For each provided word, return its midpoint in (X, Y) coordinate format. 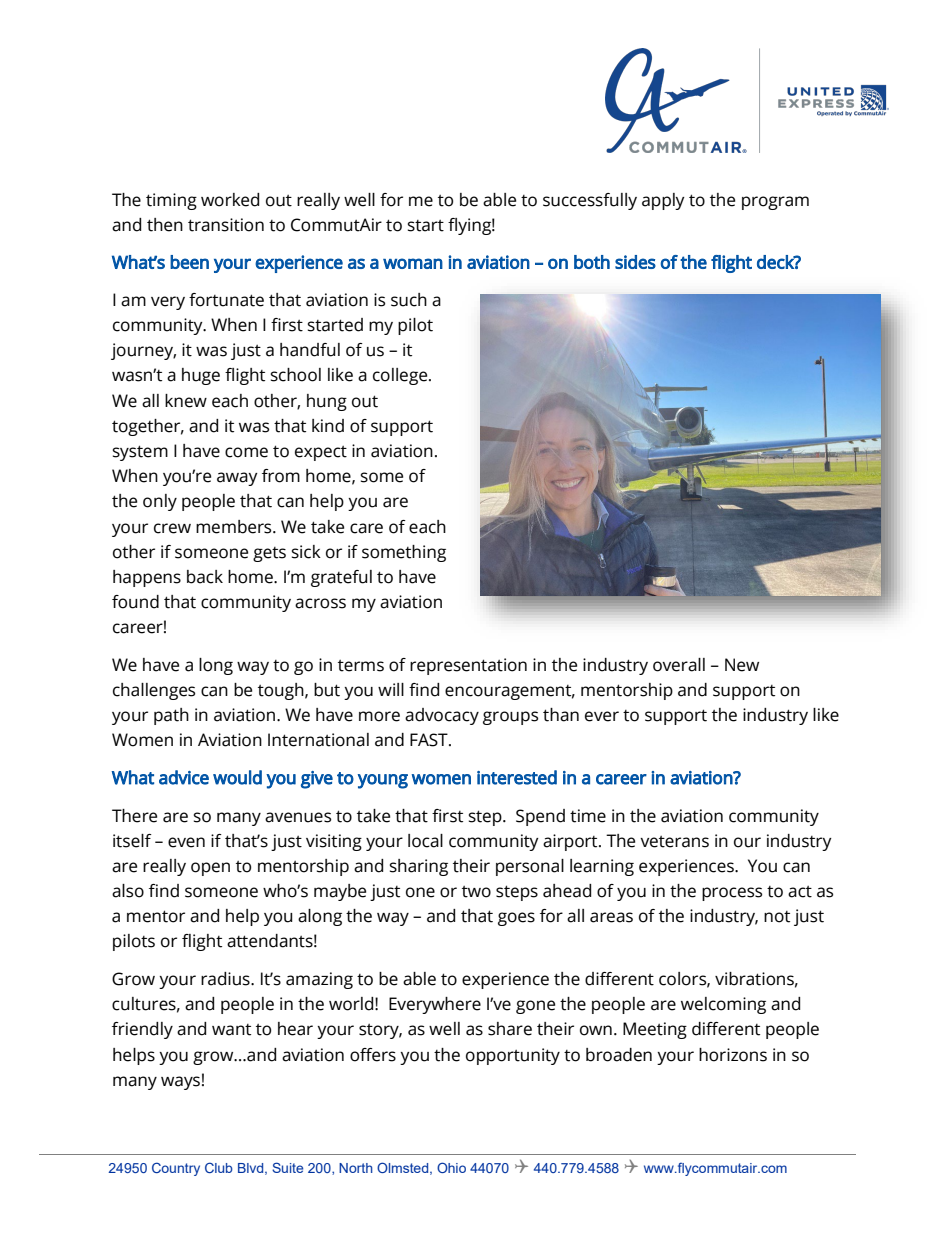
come (246, 452)
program (775, 203)
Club (219, 1167)
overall (679, 665)
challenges (154, 691)
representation (468, 666)
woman (413, 263)
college (401, 376)
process (732, 894)
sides (635, 262)
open (210, 869)
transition (226, 225)
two (476, 892)
